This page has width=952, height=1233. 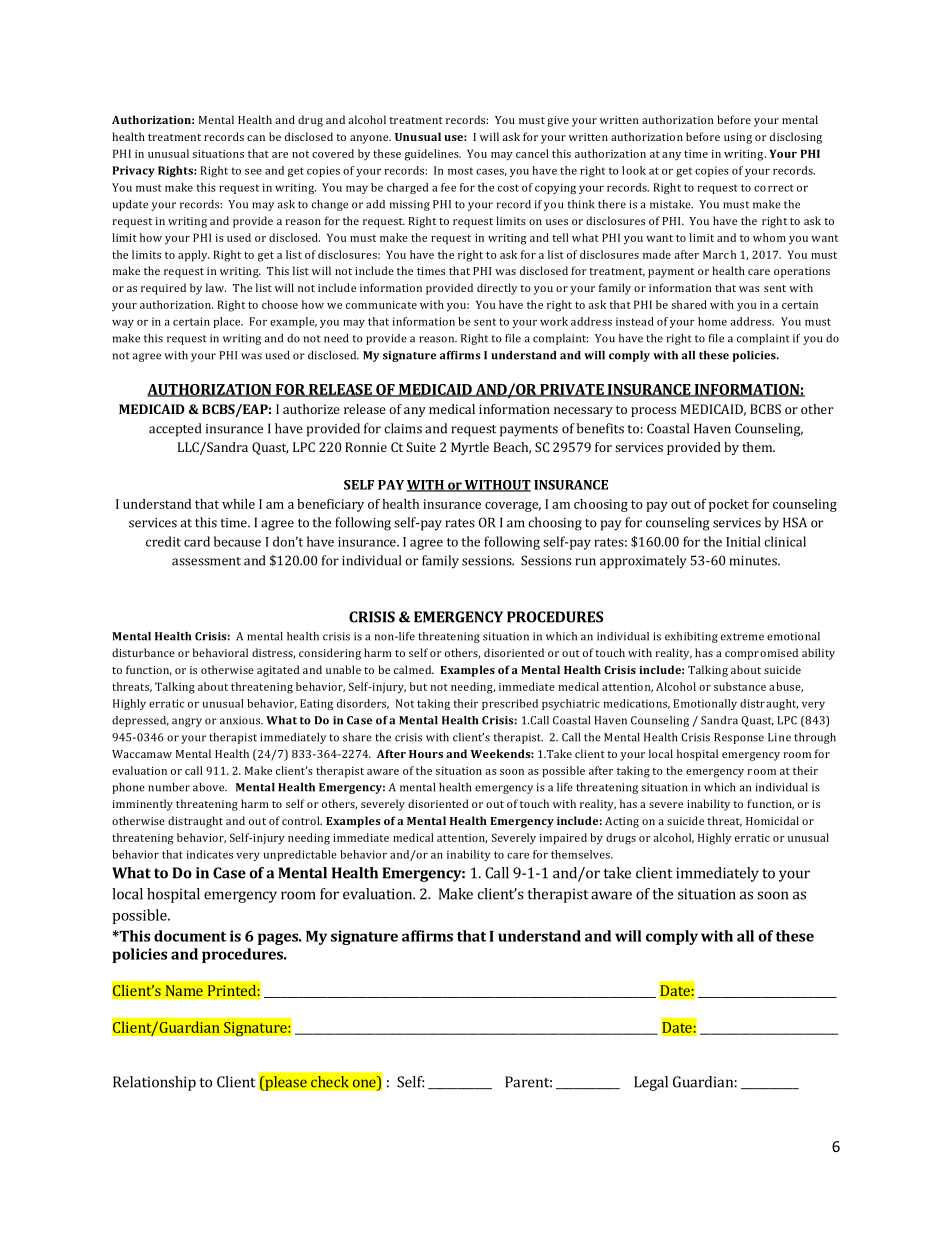 I want to click on Myrtle, so click(x=470, y=448).
